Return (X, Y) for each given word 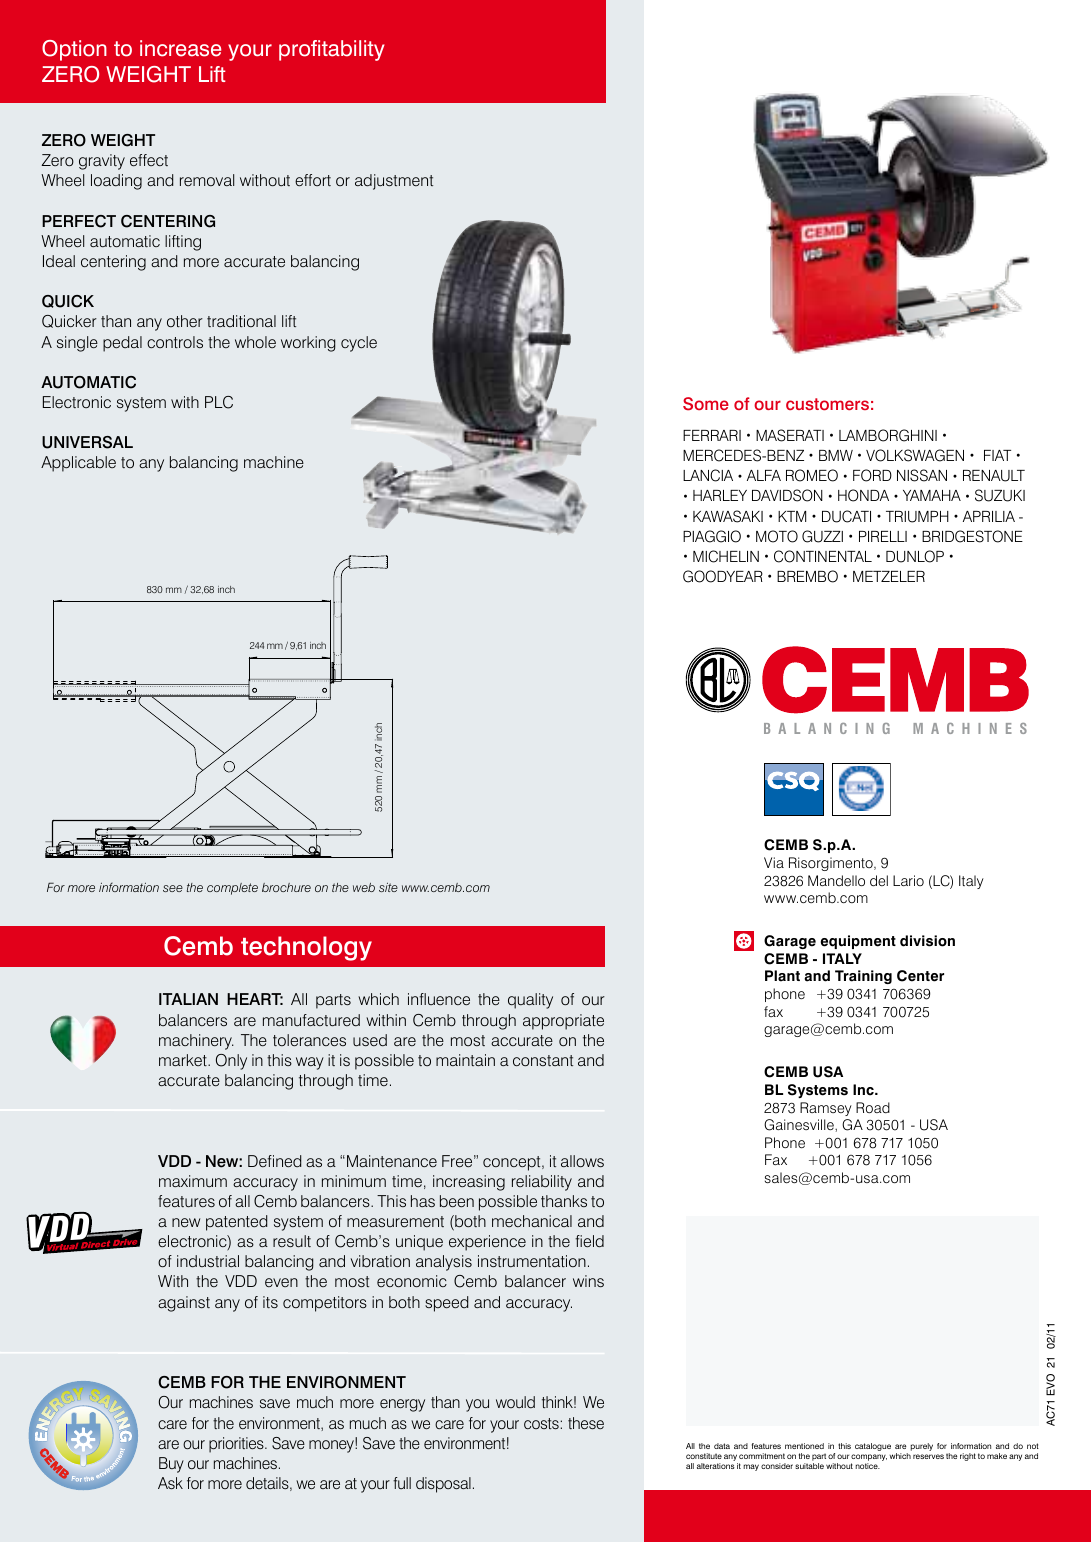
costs (541, 1423)
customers (827, 404)
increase (180, 48)
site (388, 887)
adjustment (394, 182)
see (173, 888)
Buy (171, 1465)
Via (774, 862)
